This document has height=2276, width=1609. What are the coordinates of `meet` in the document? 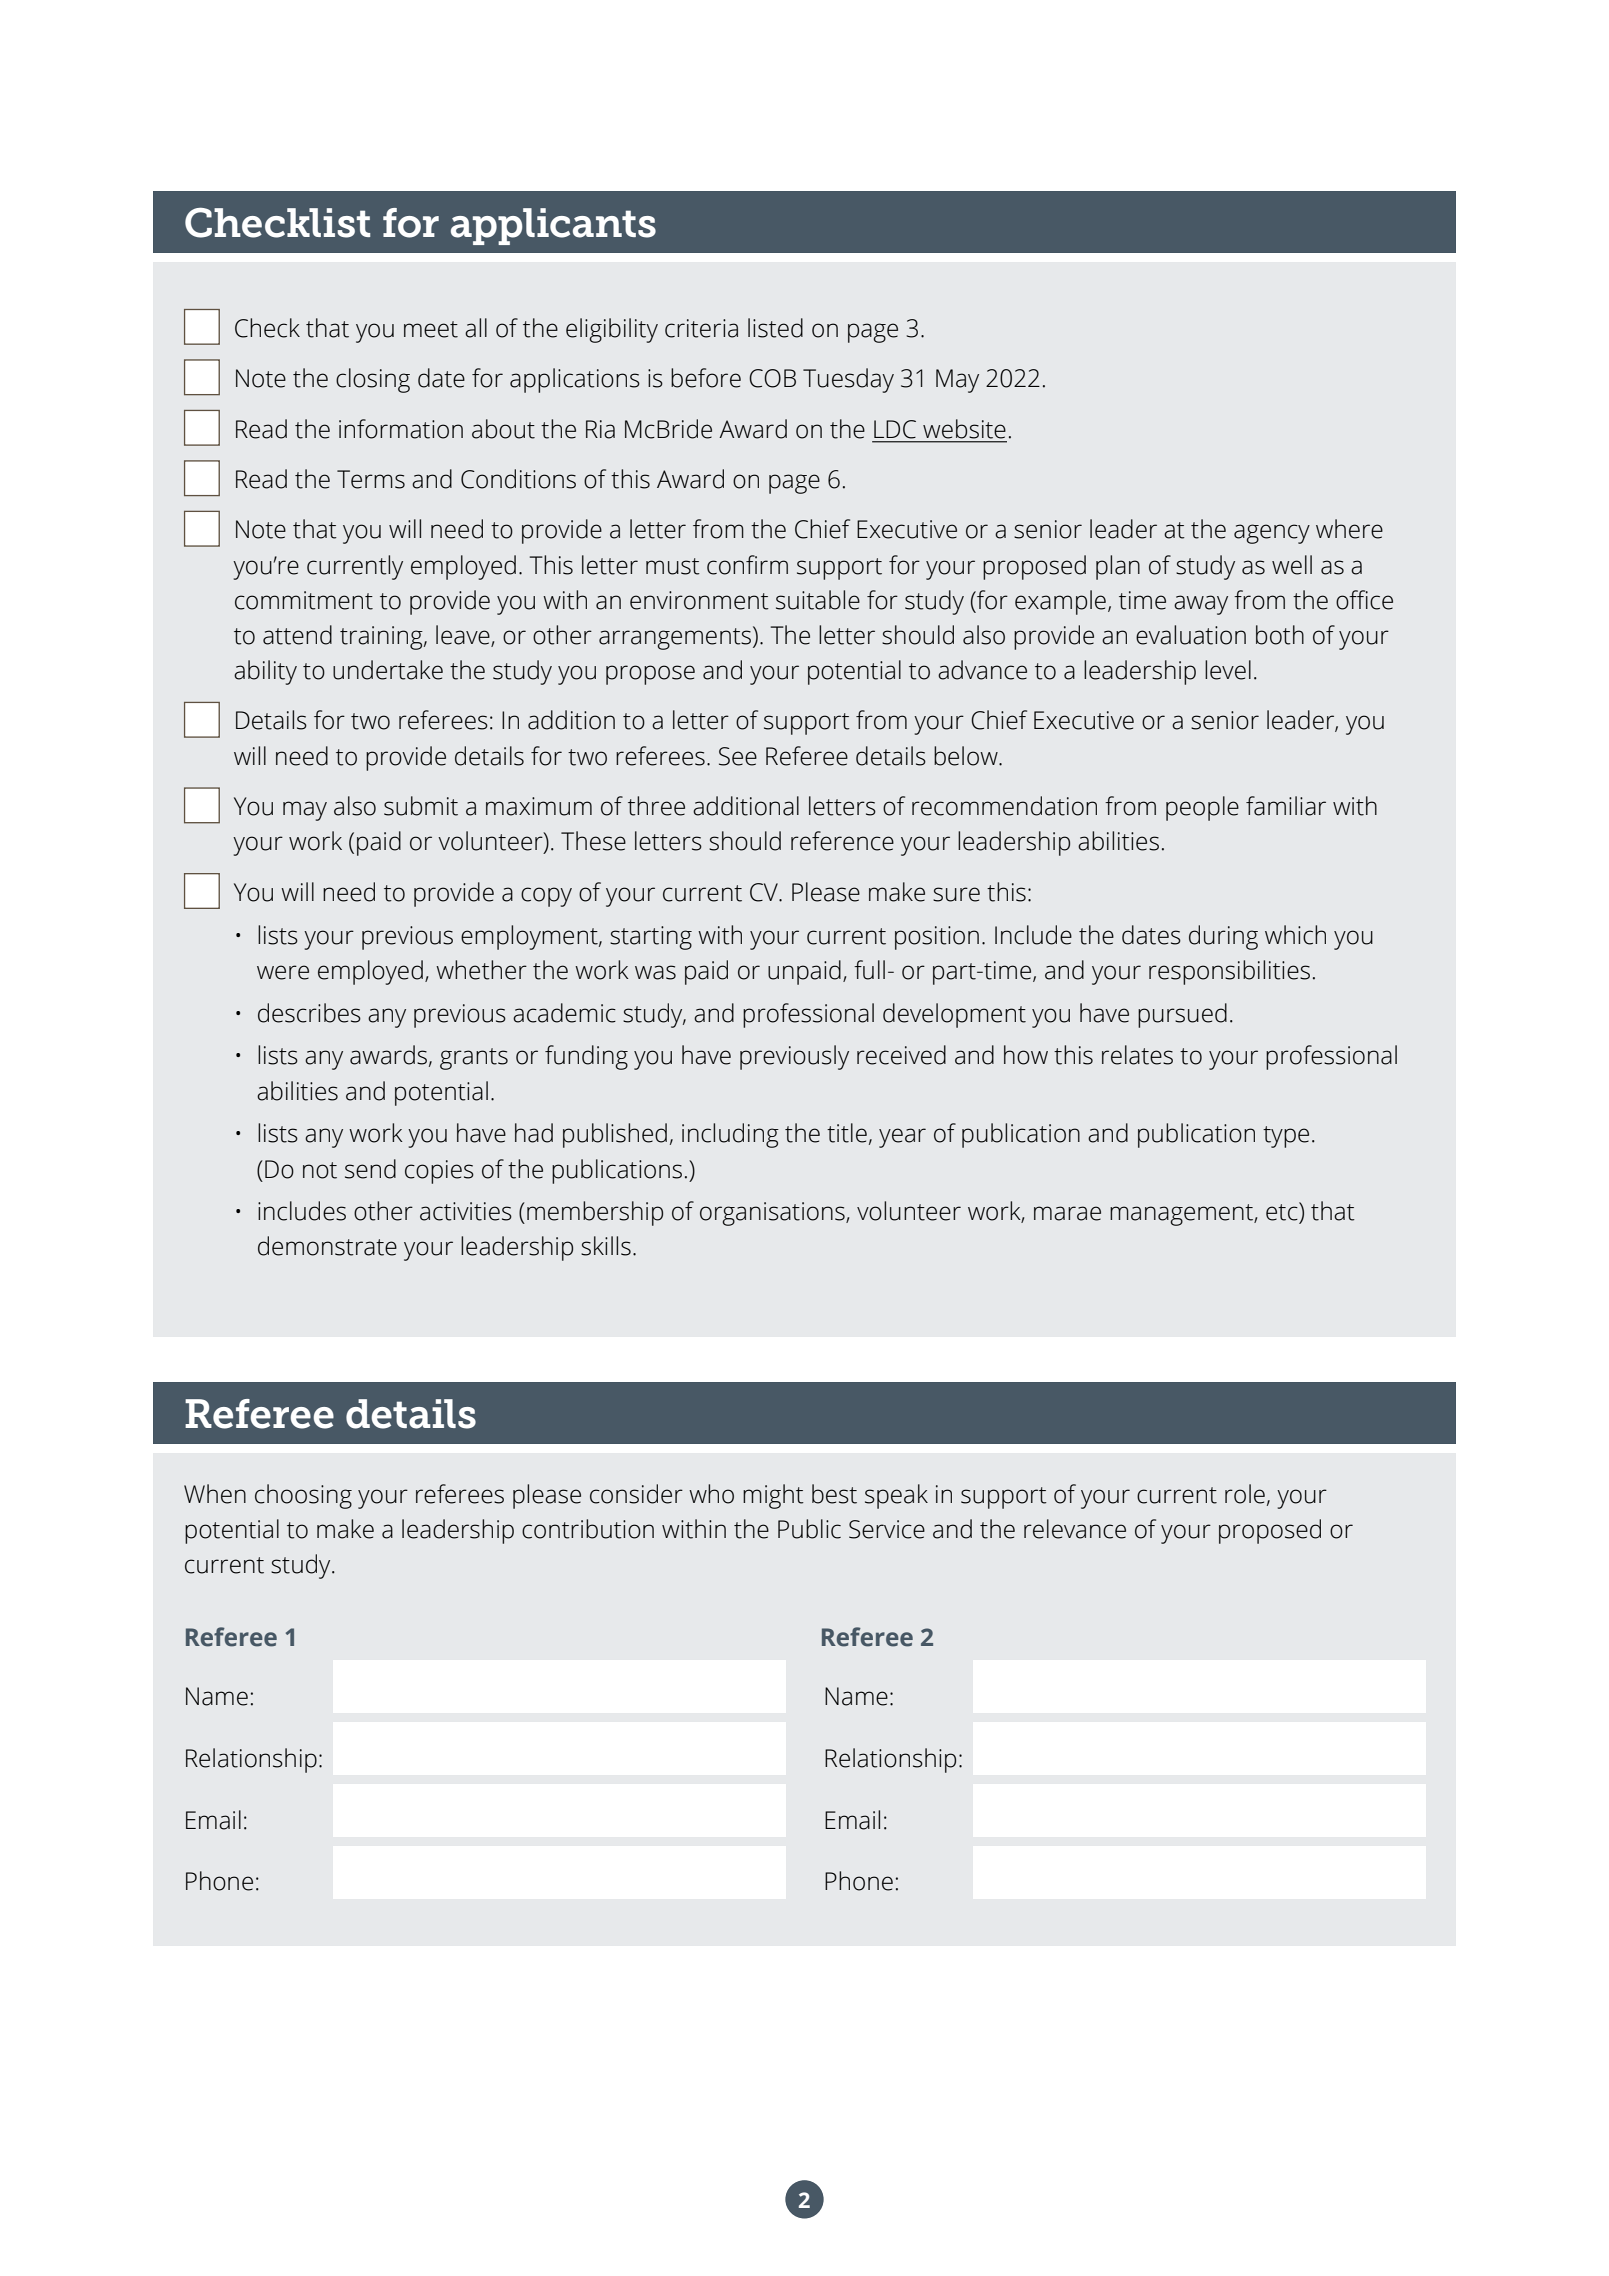 It's located at (431, 329).
